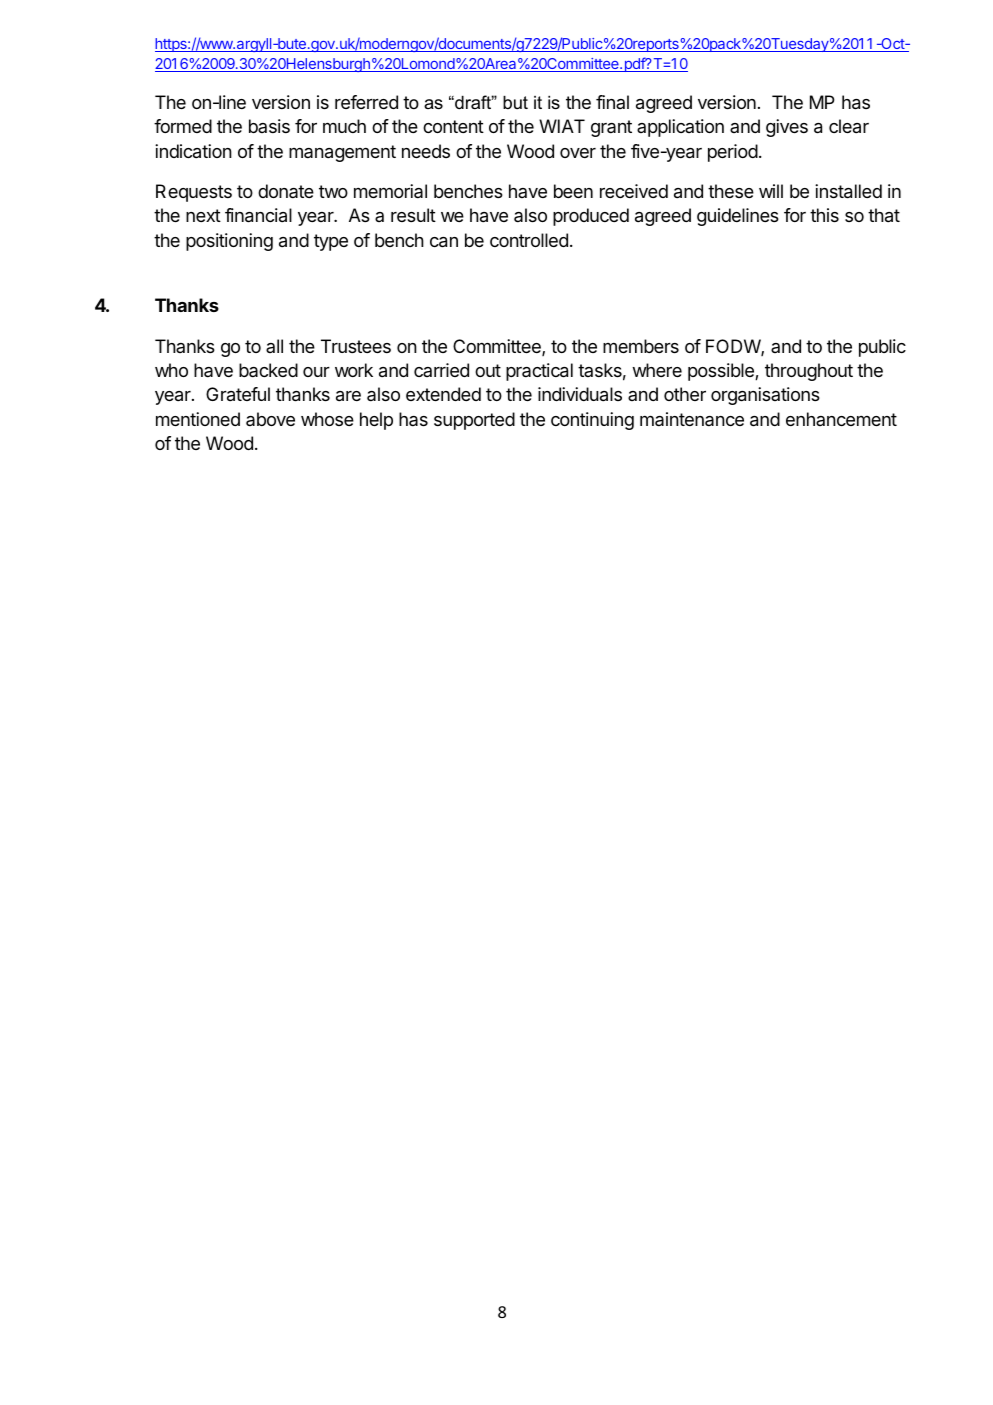  I want to click on final, so click(612, 102).
